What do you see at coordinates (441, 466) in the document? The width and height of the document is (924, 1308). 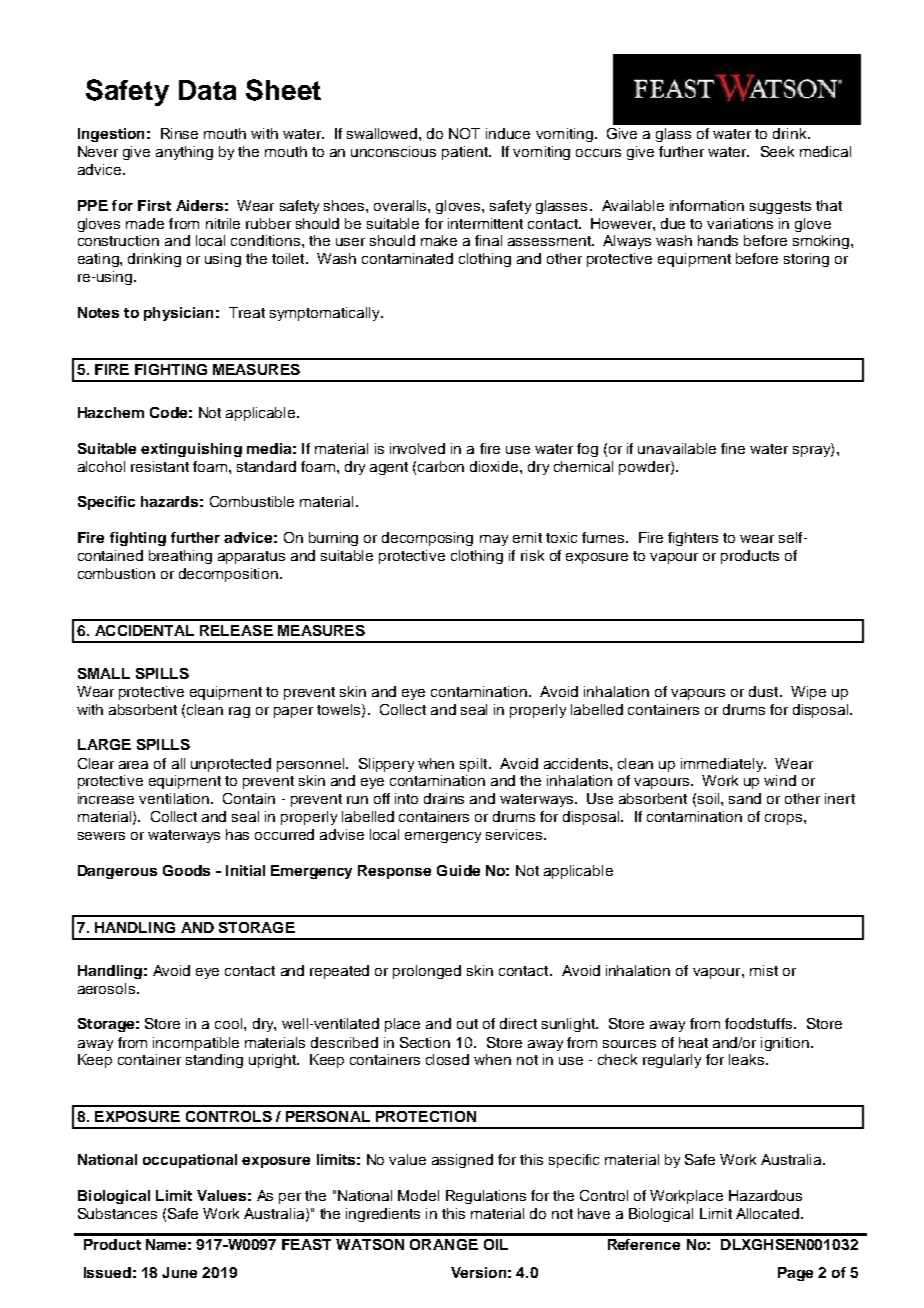 I see `carbon` at bounding box center [441, 466].
